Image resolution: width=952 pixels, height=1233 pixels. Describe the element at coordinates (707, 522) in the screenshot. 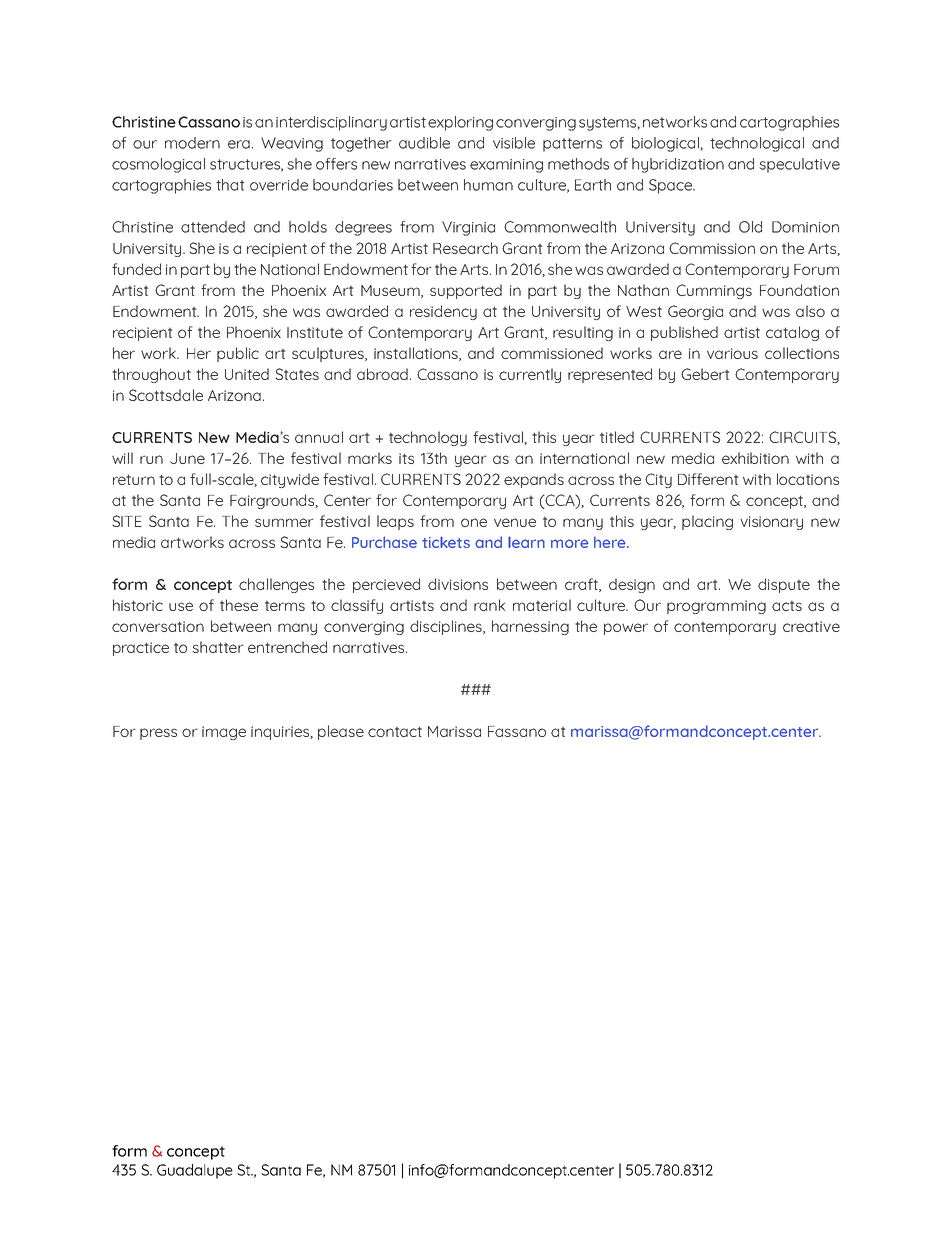

I see `placing` at that location.
